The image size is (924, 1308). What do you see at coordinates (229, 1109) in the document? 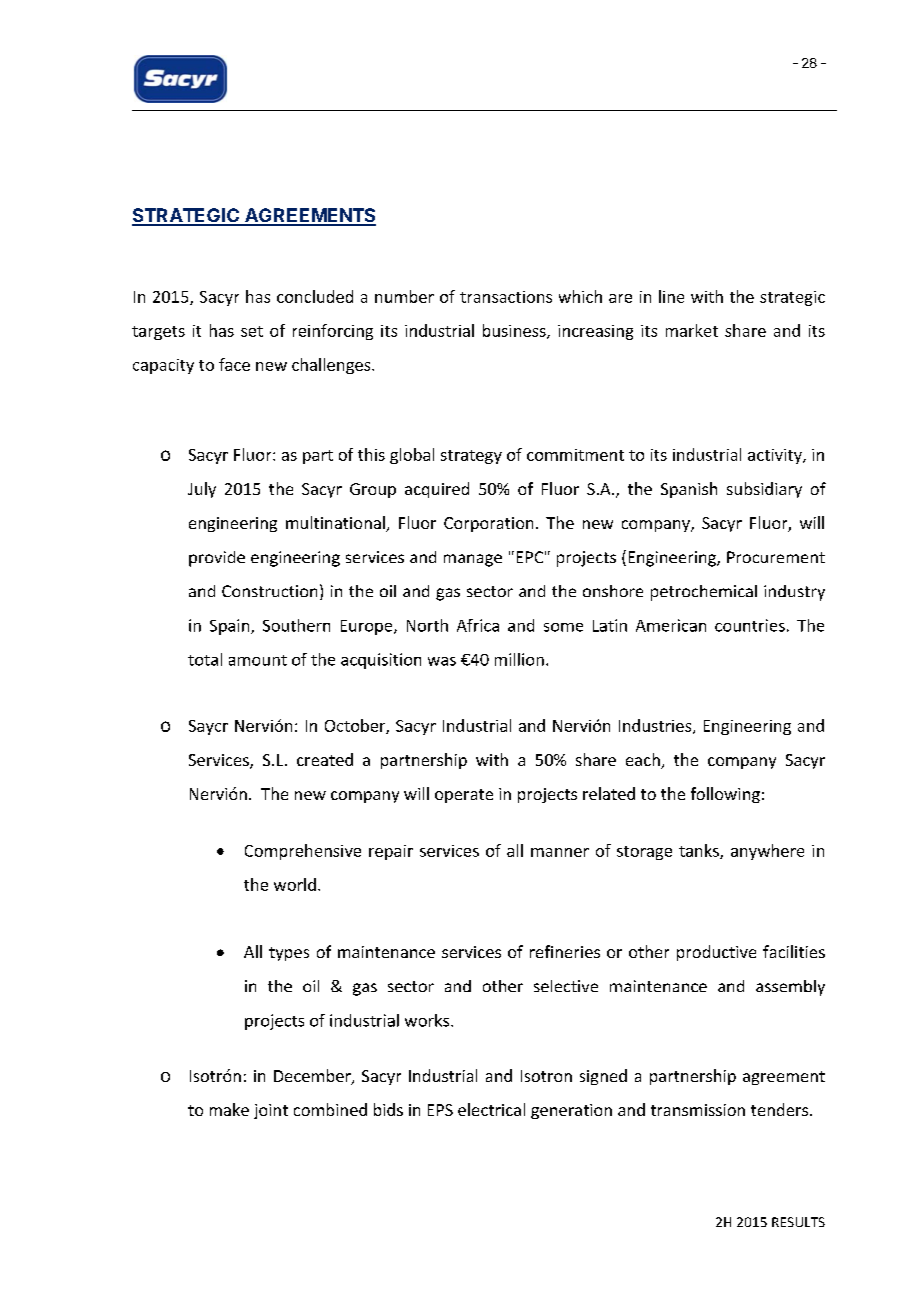
I see `make` at bounding box center [229, 1109].
